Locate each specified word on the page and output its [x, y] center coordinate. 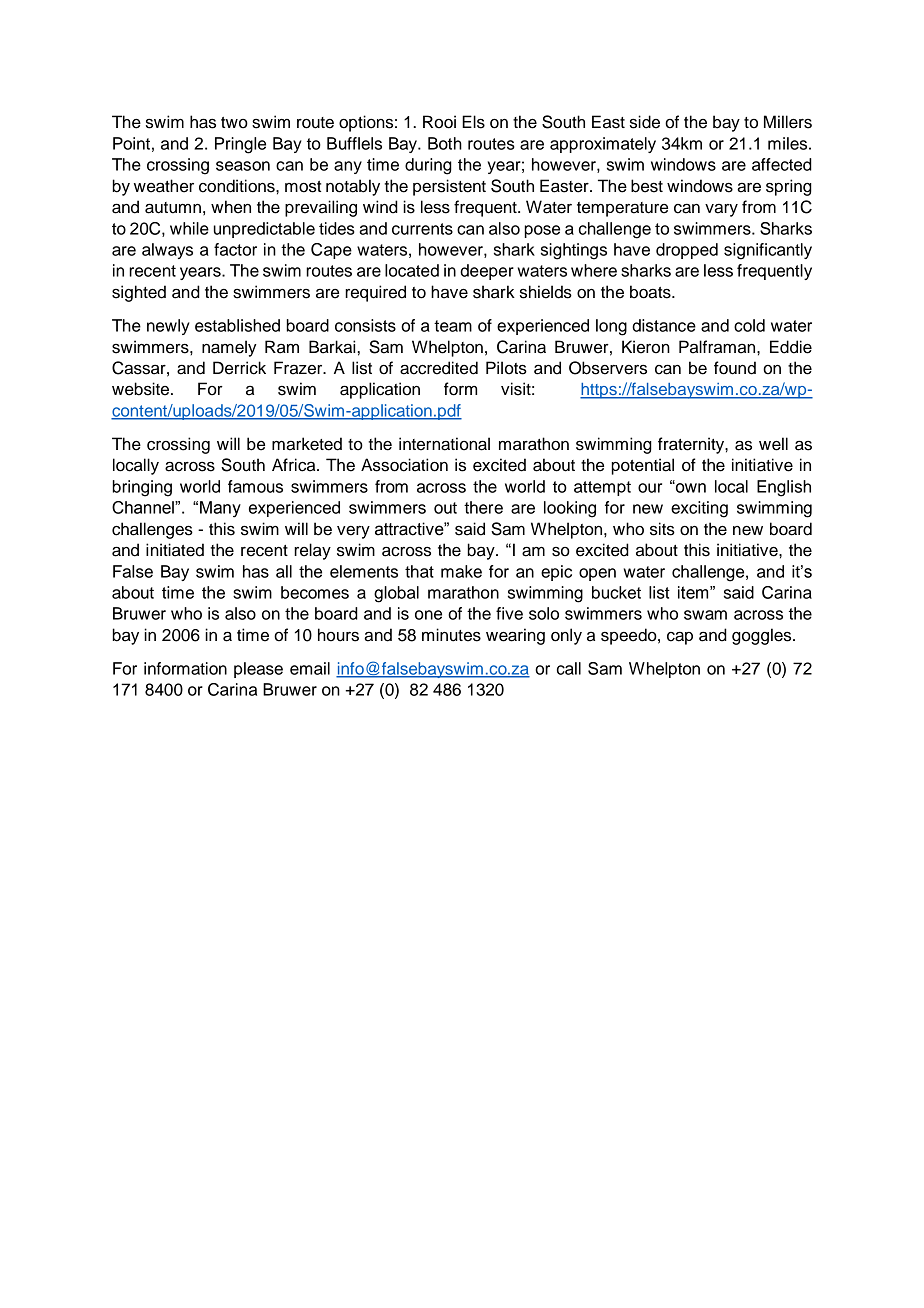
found [735, 368]
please [258, 670]
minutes [451, 635]
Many [220, 509]
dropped [687, 251]
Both [445, 143]
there [483, 507]
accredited [439, 368]
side [645, 122]
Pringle [240, 145]
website [142, 389]
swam [705, 615]
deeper [487, 272]
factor [235, 249]
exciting [699, 509]
